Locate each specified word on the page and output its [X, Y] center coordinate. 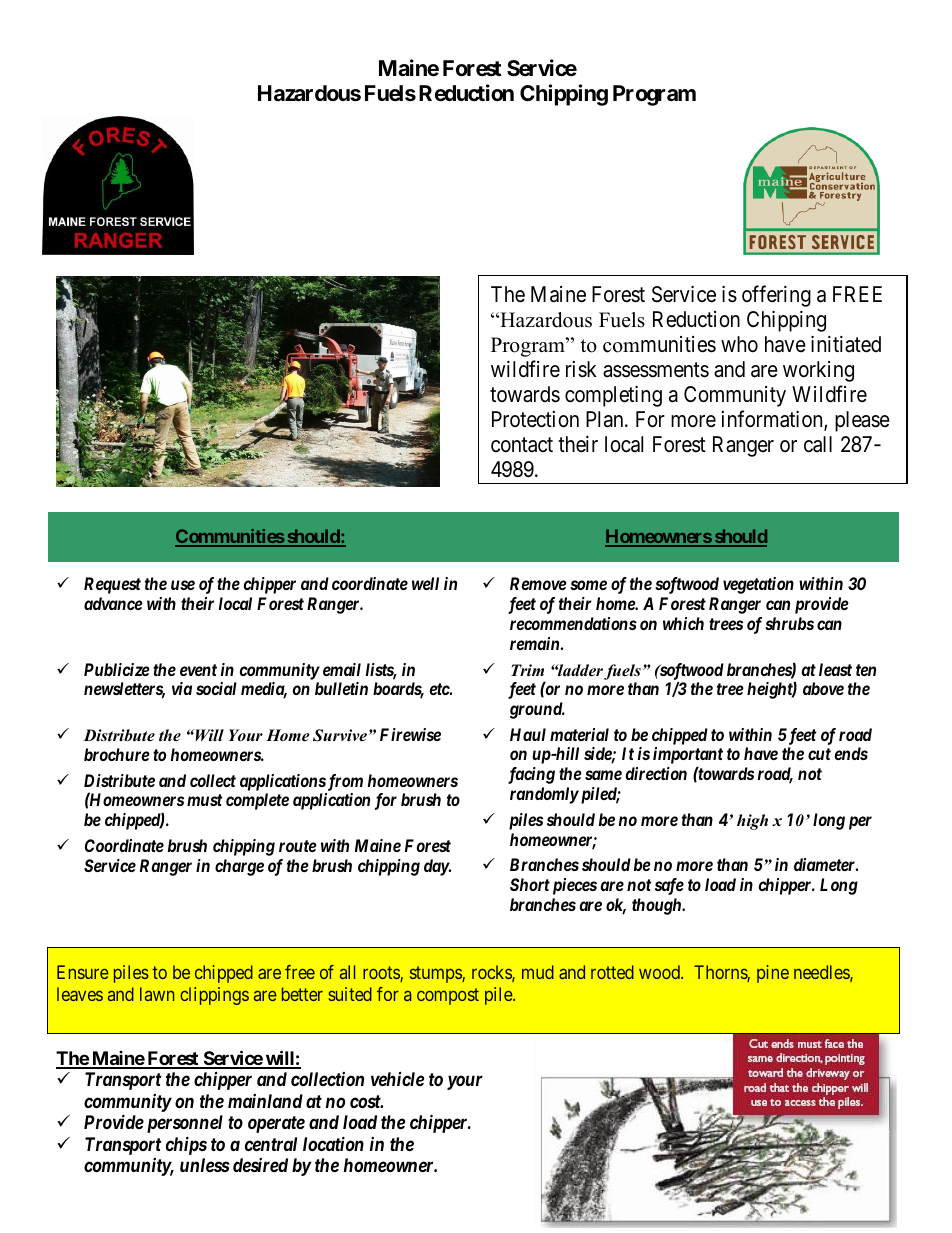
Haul [528, 734]
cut [819, 754]
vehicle [397, 1079]
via [182, 688]
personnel [183, 1124]
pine [773, 974]
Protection [535, 419]
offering [776, 296]
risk [581, 369]
